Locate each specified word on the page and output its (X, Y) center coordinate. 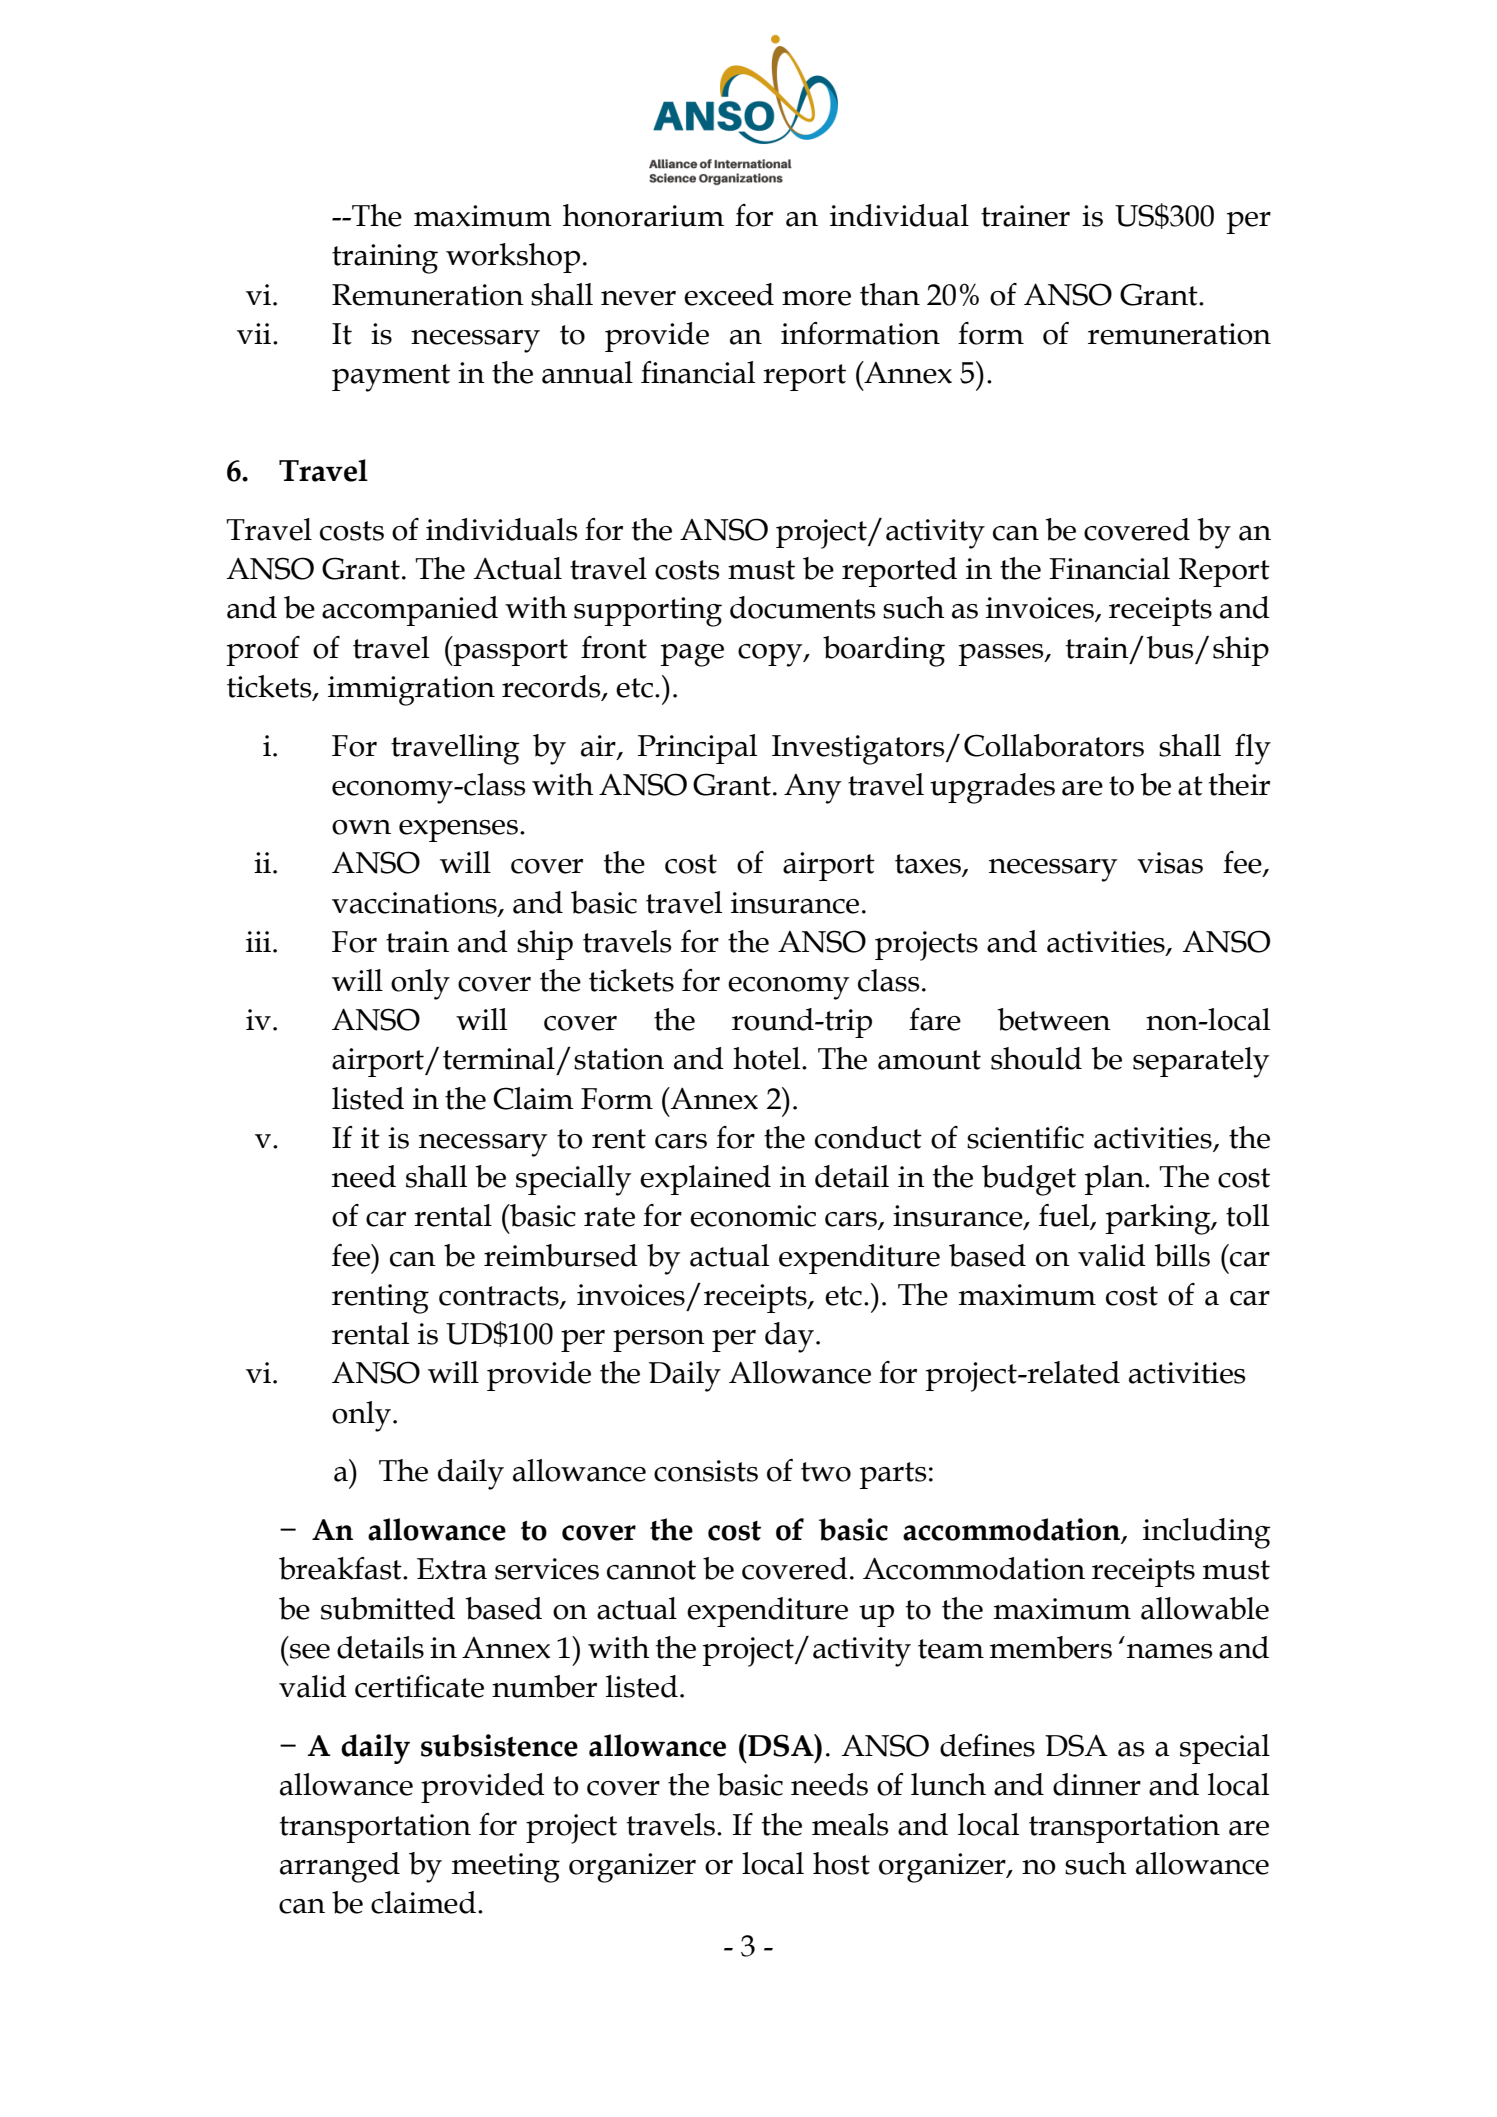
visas (1170, 863)
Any (812, 789)
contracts (500, 1297)
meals (850, 1824)
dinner (1097, 1784)
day (789, 1337)
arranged (340, 1867)
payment (391, 378)
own (361, 827)
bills (1182, 1255)
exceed (729, 294)
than (890, 294)
